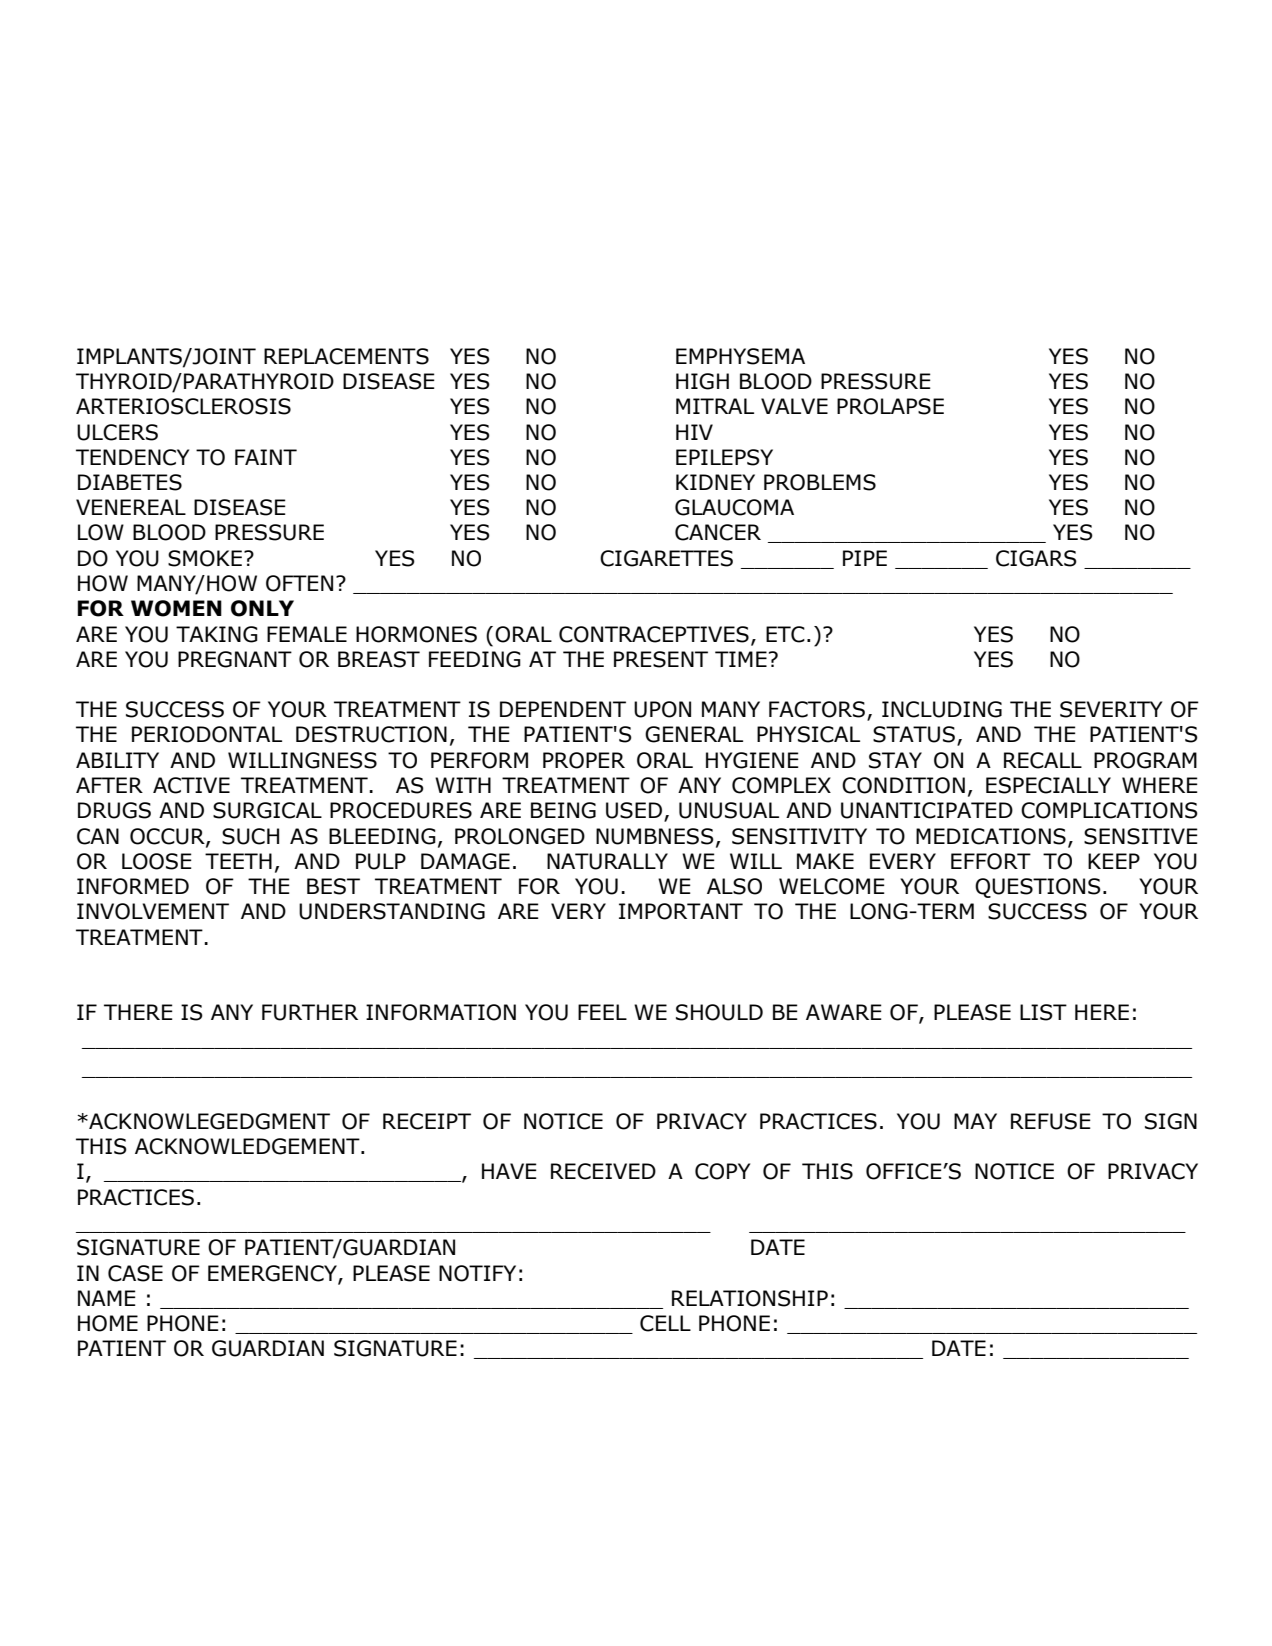  I want to click on PROLAPSE, so click(890, 406).
